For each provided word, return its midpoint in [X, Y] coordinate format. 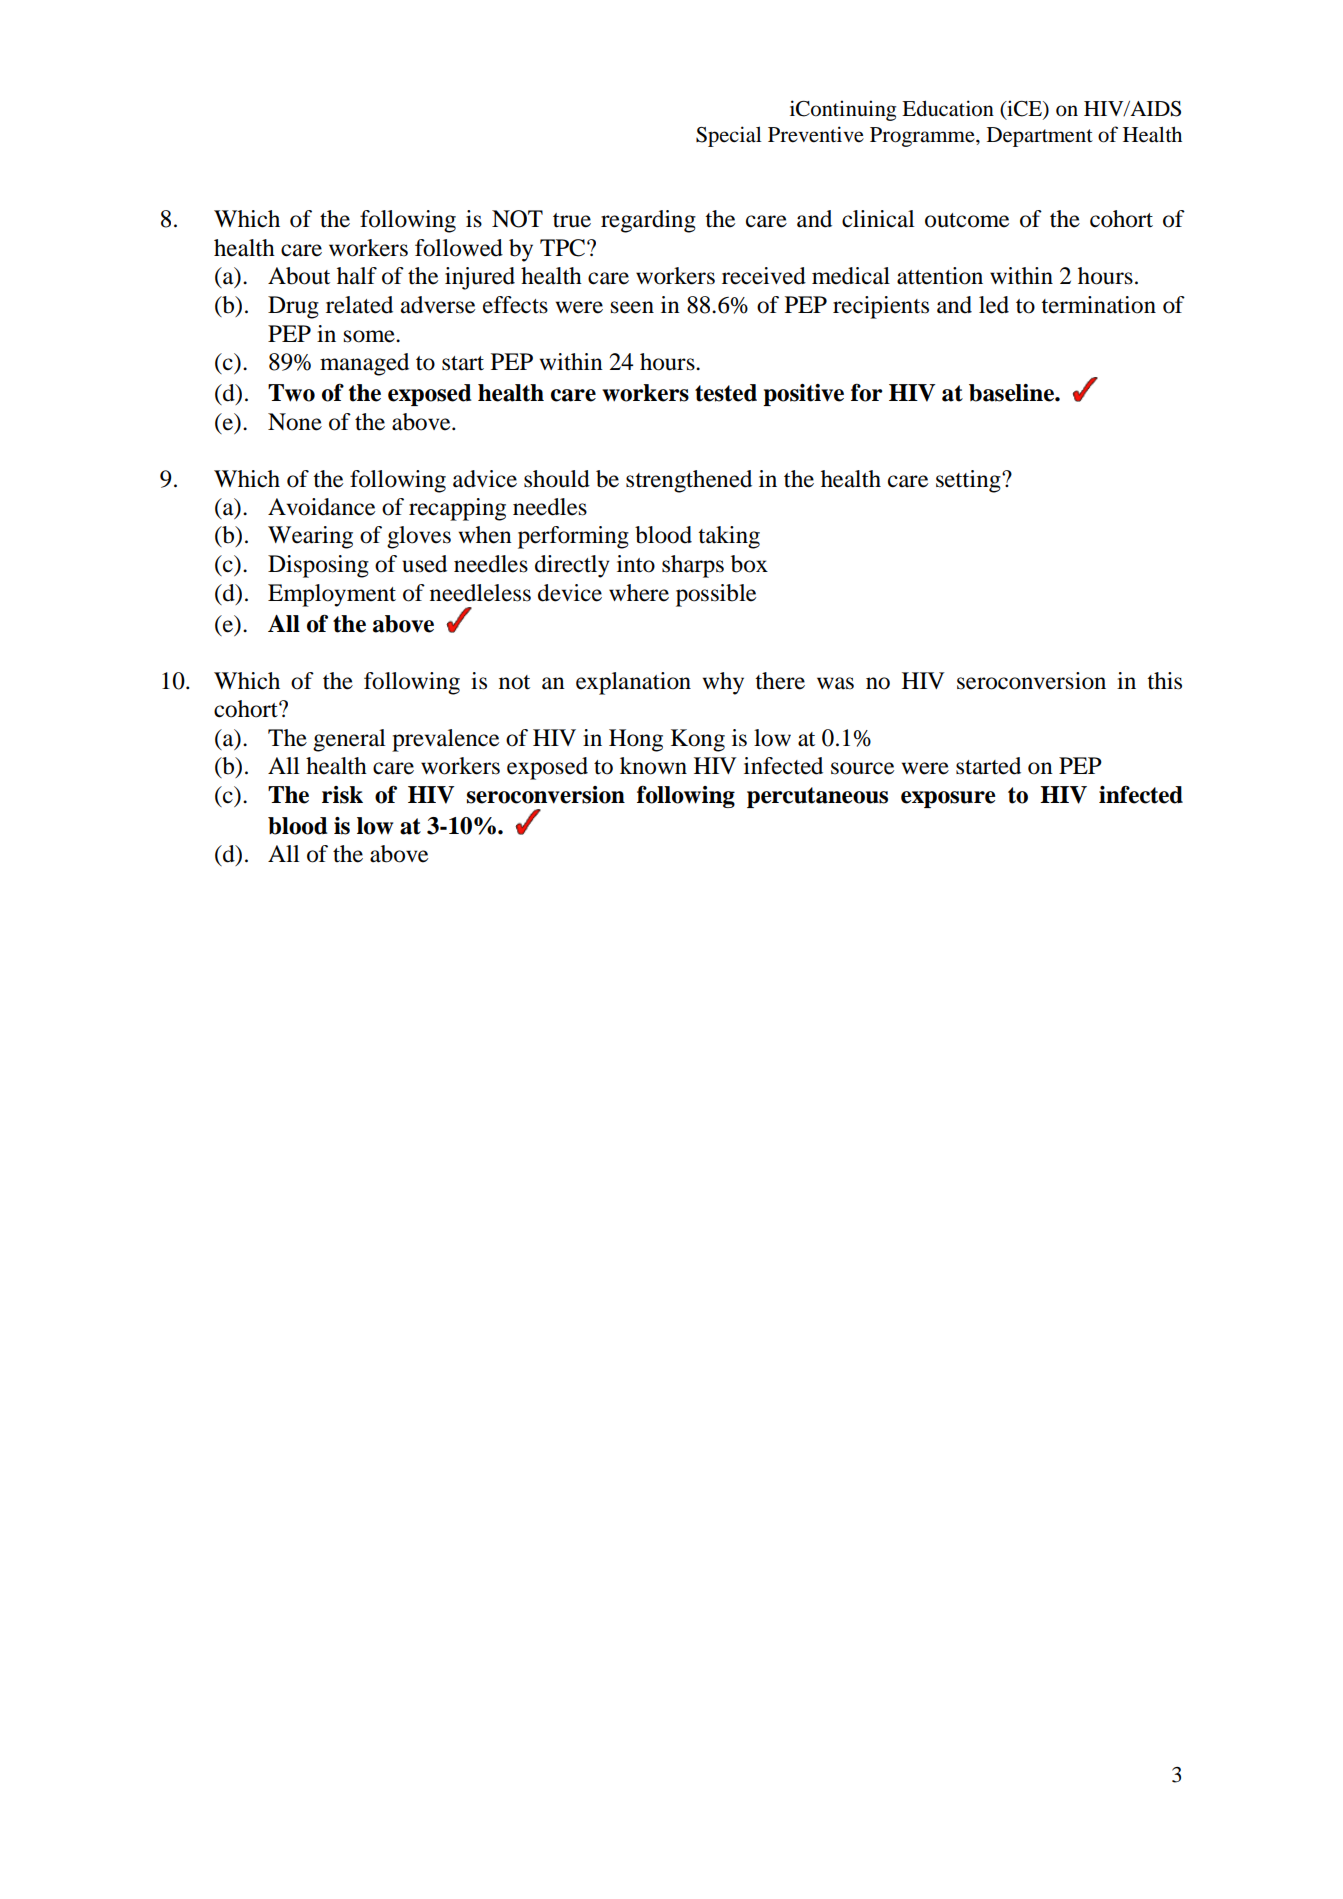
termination [1098, 305]
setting [969, 481]
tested [726, 393]
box [749, 564]
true [572, 220]
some [370, 336]
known [653, 766]
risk [342, 795]
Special [729, 136]
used [424, 564]
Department [1040, 137]
